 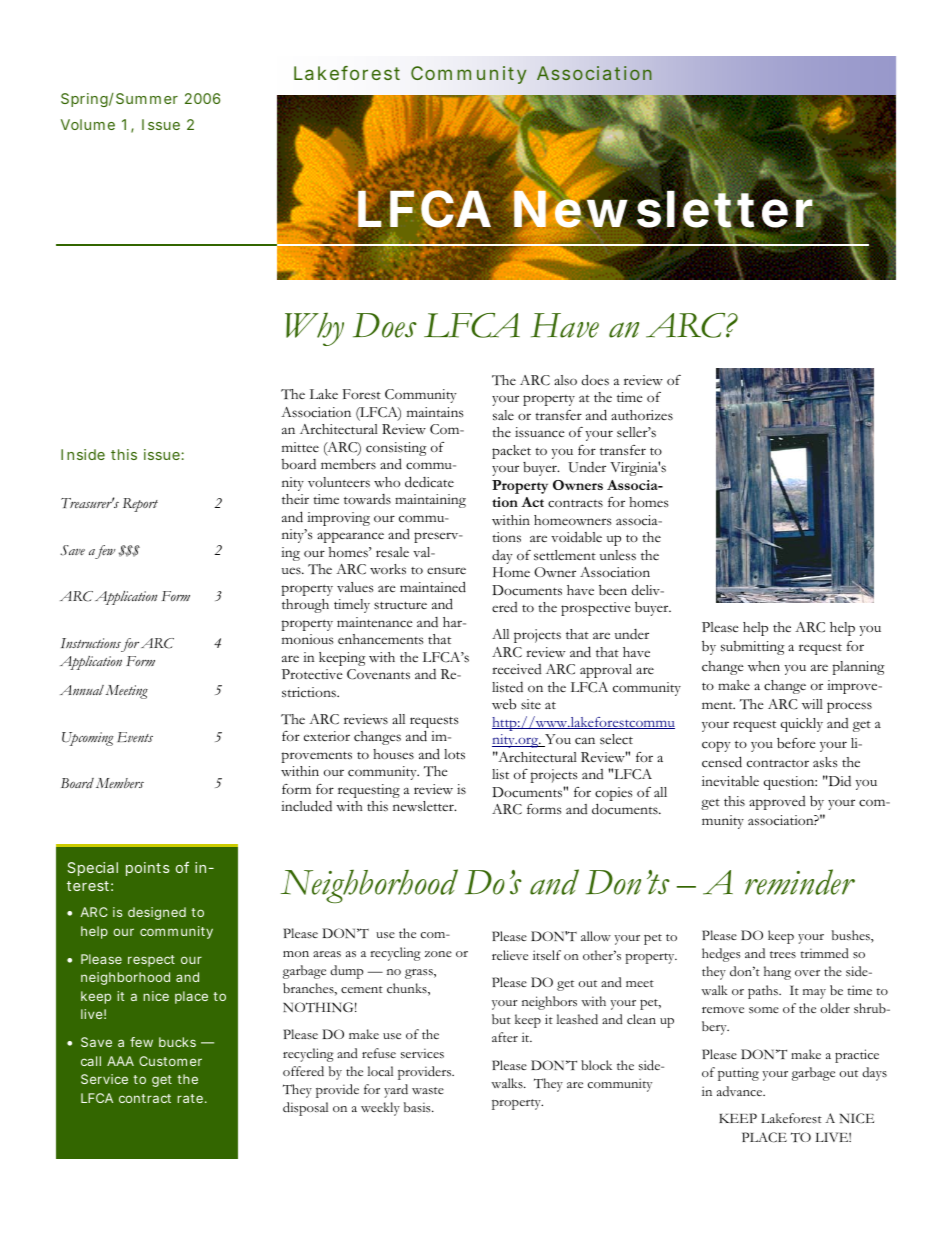 What do you see at coordinates (88, 124) in the page?
I see `Volume` at bounding box center [88, 124].
